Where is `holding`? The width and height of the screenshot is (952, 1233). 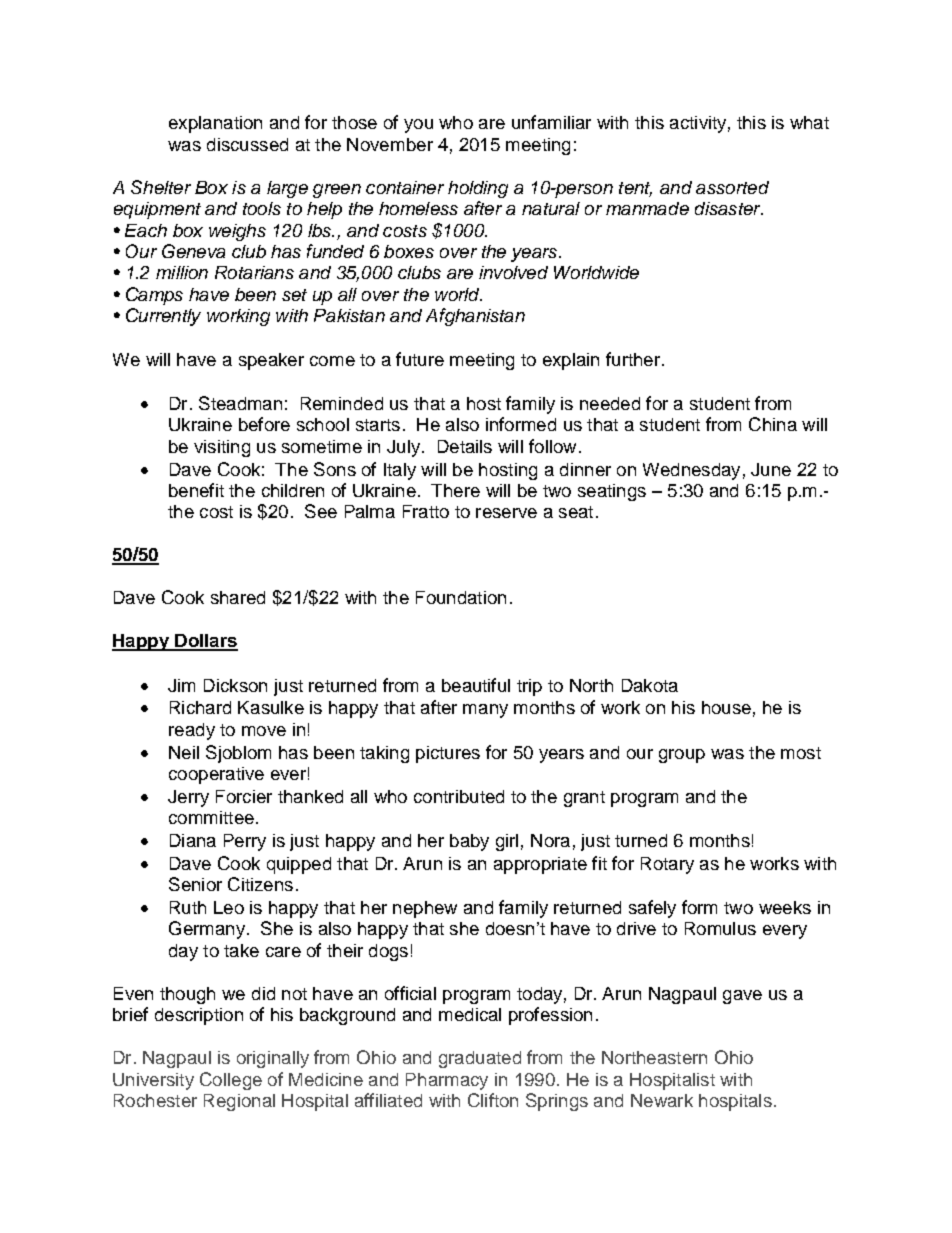
holding is located at coordinates (478, 189).
